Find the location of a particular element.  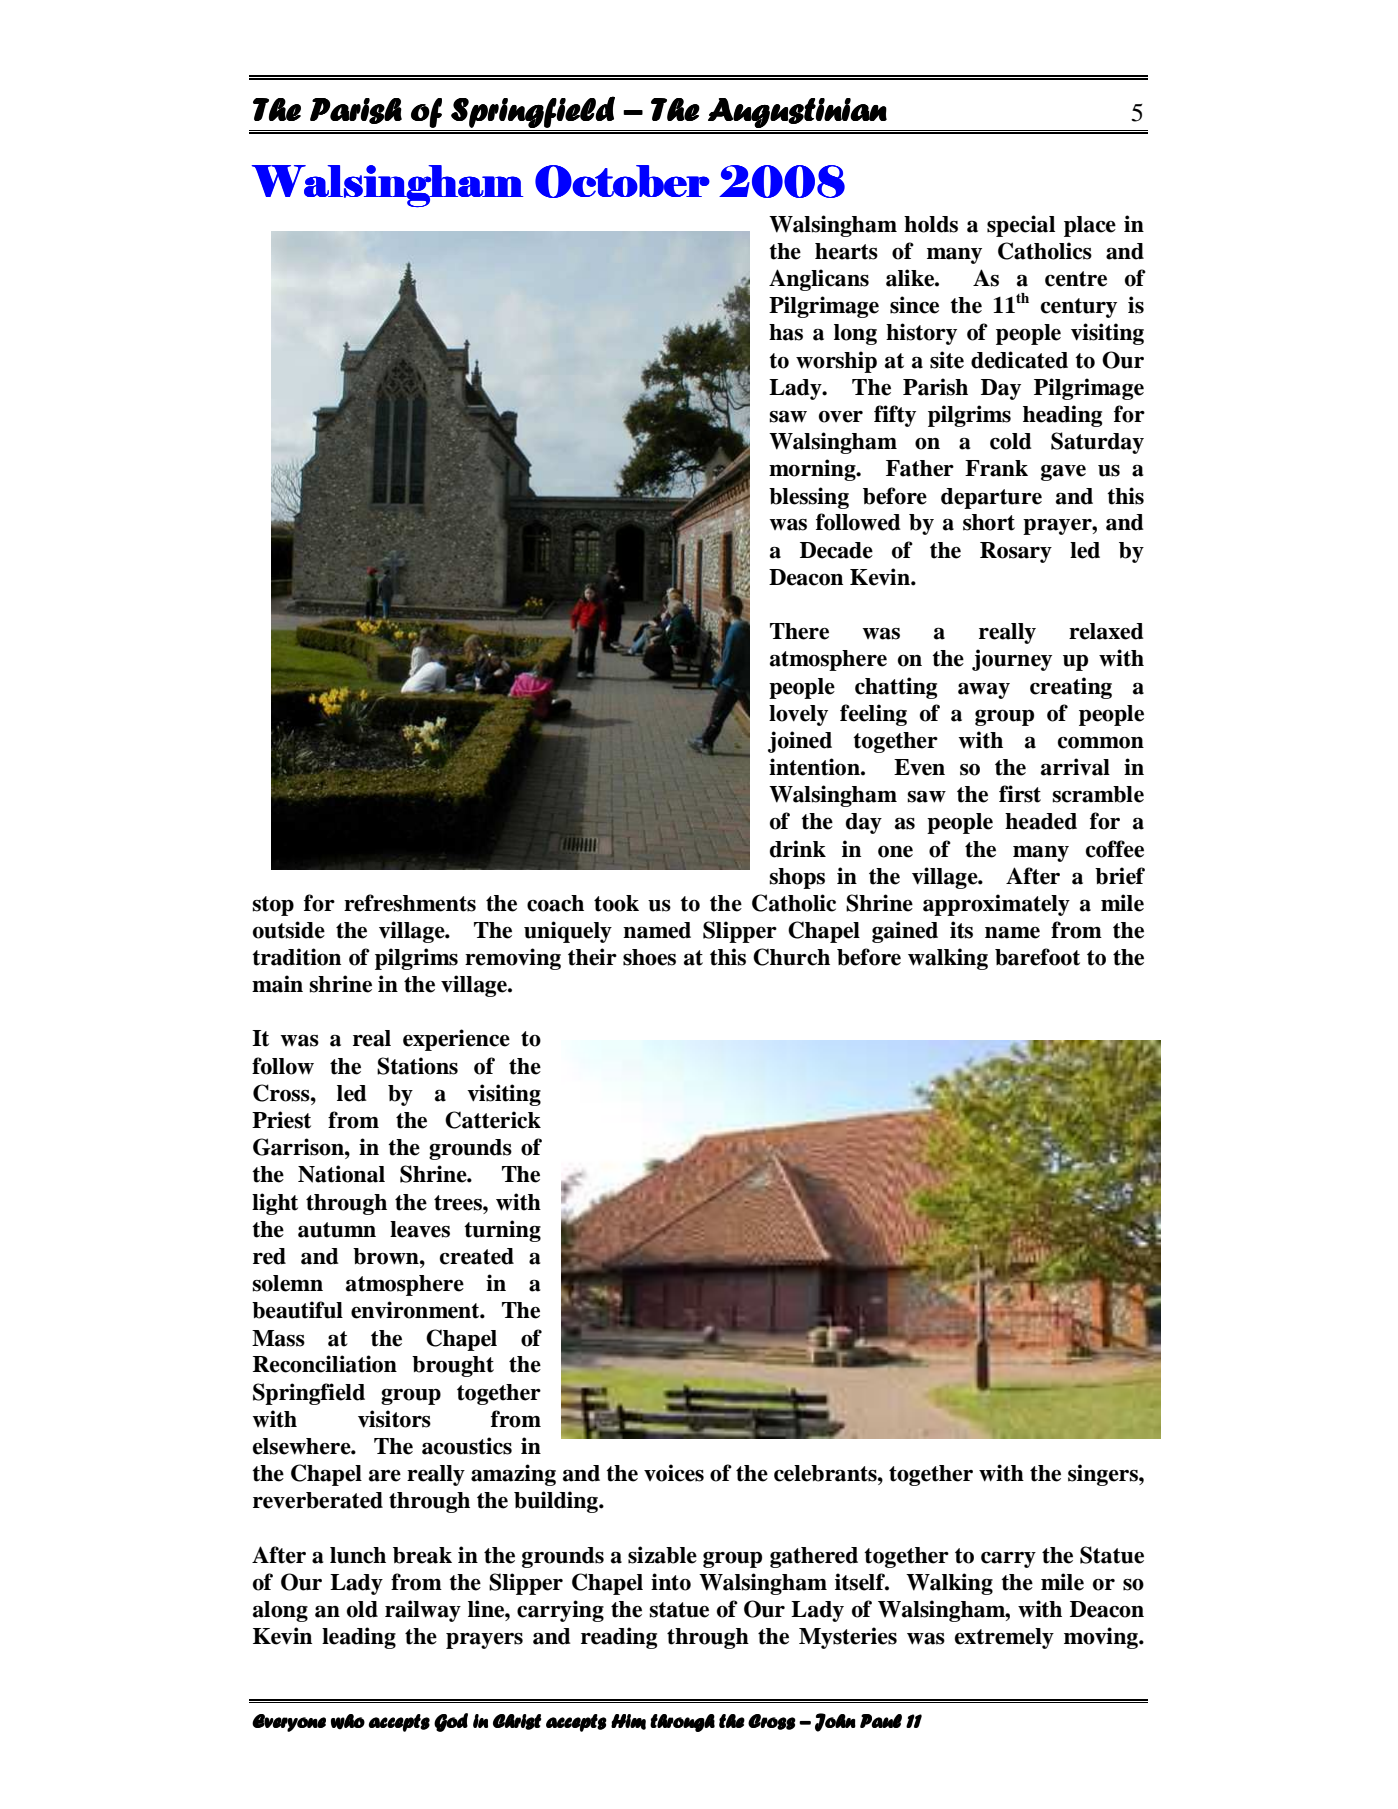

journey is located at coordinates (1012, 660).
